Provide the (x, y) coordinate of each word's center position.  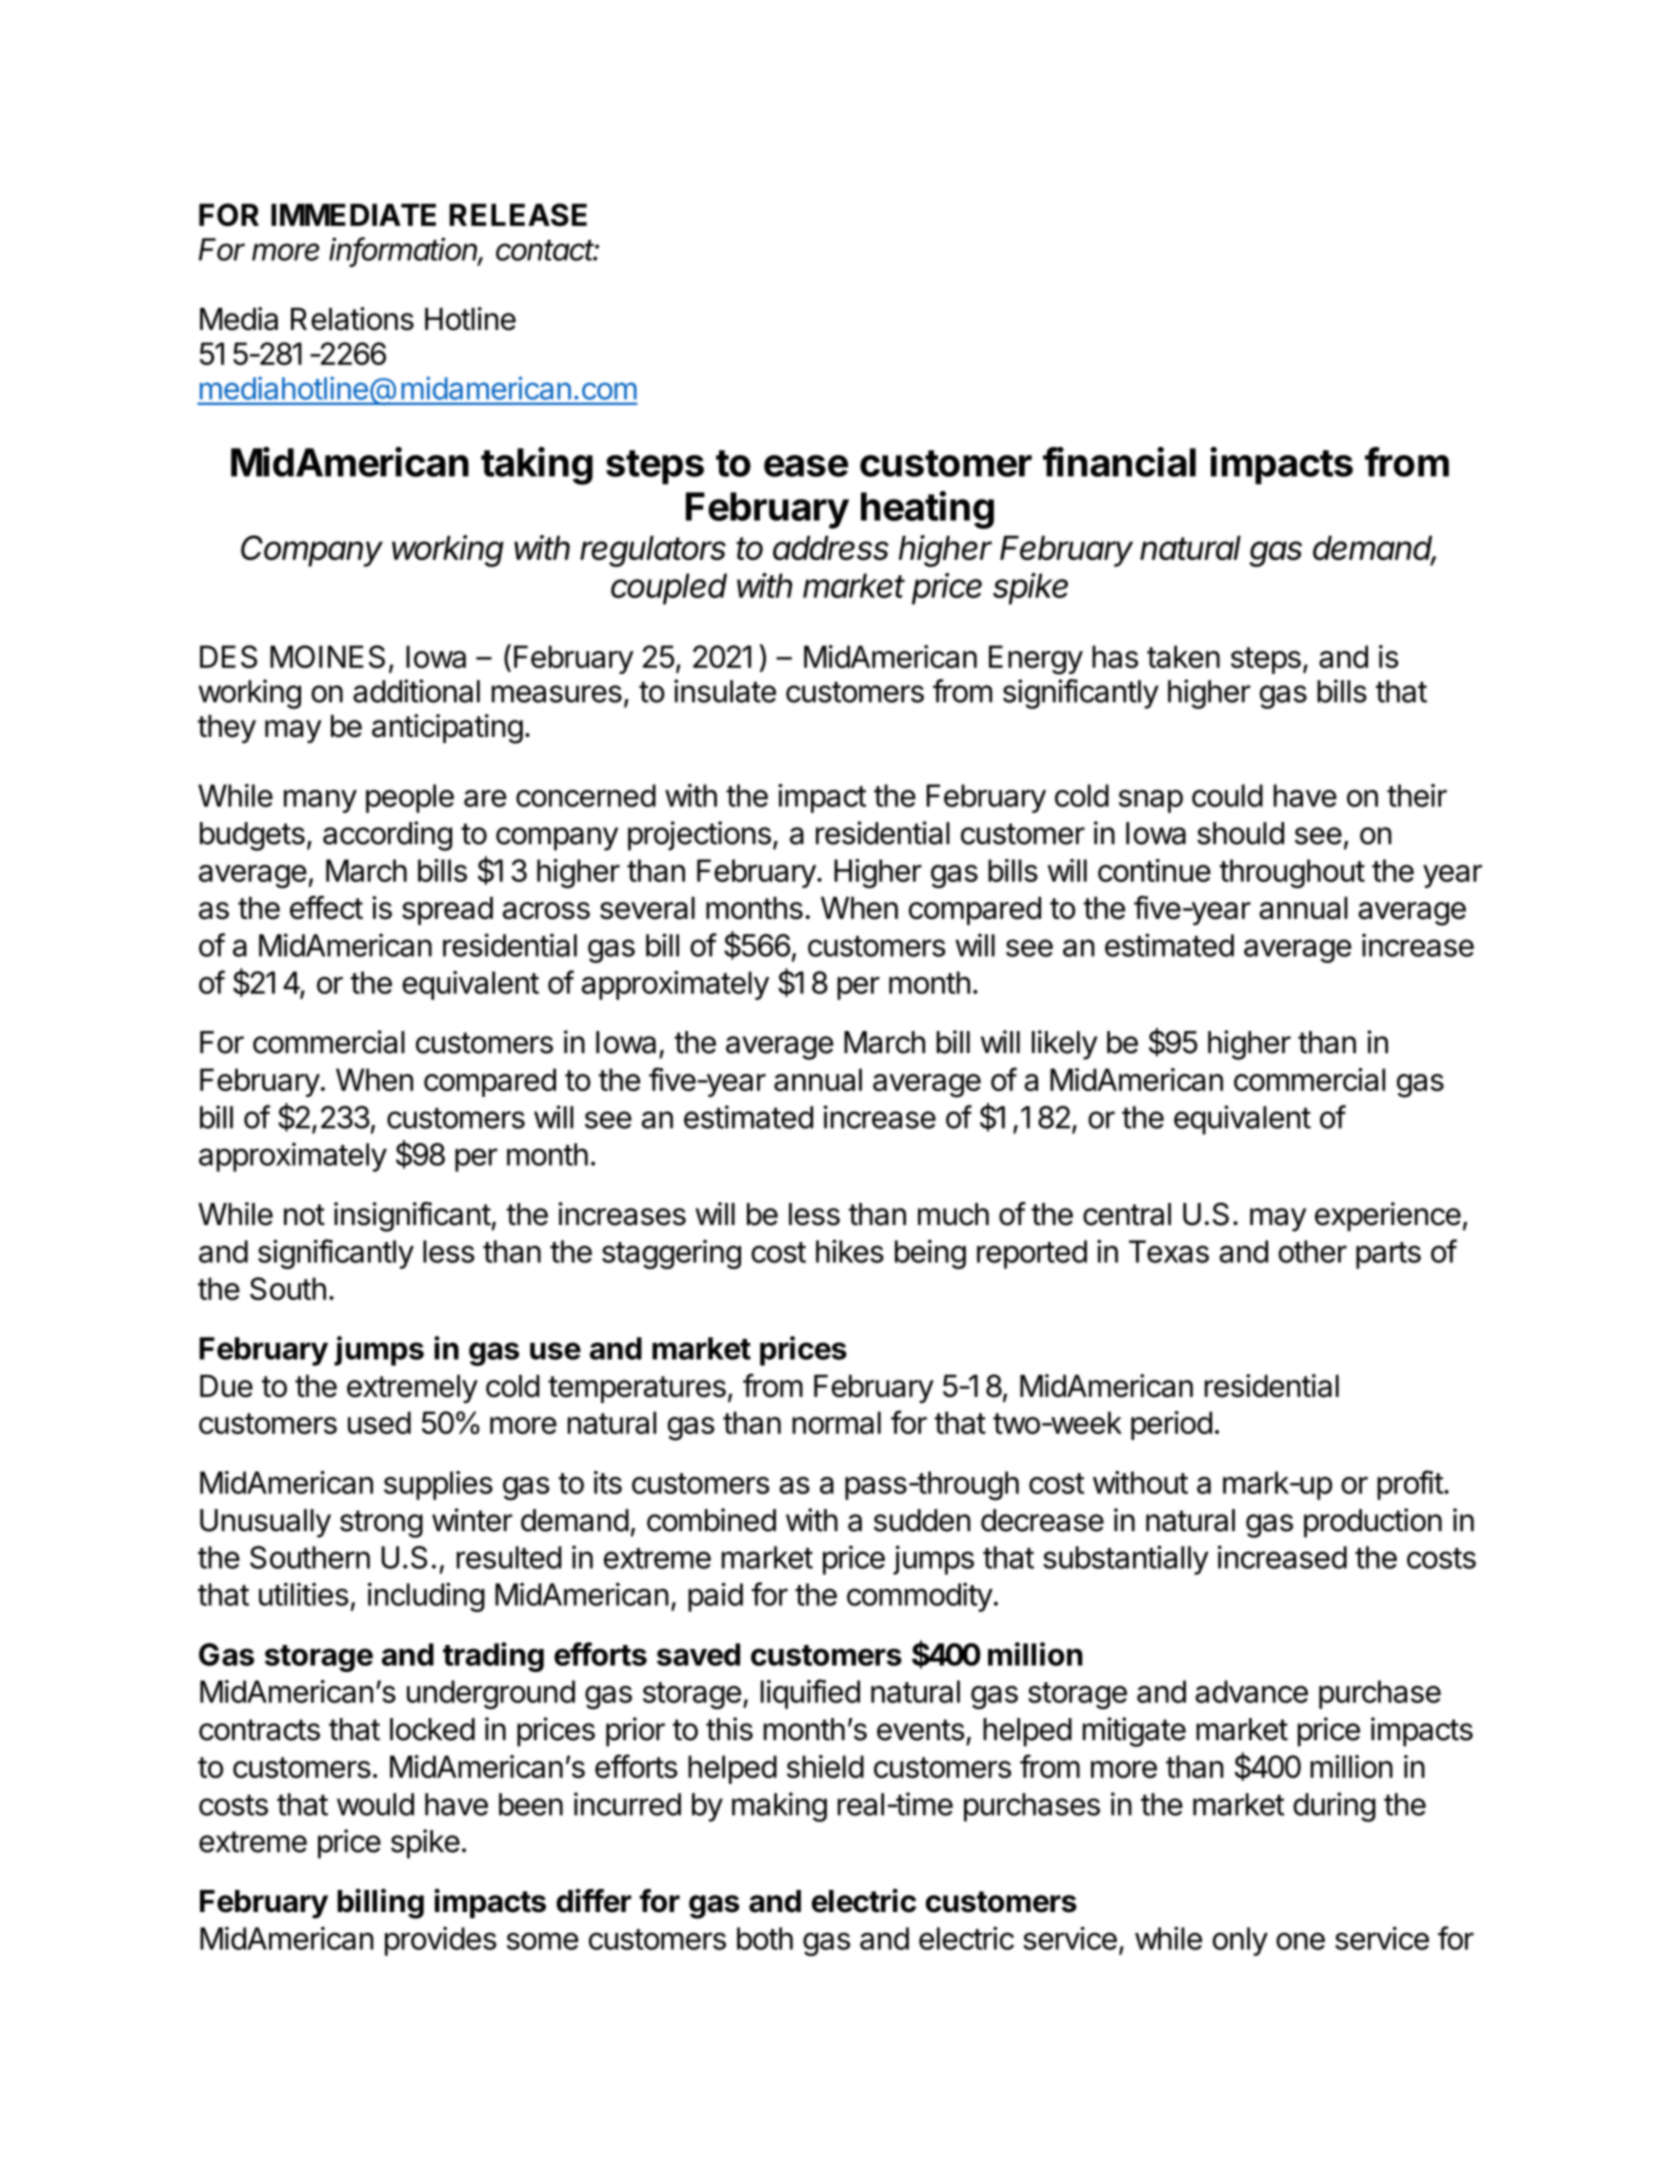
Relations (352, 319)
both (765, 1938)
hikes (850, 1251)
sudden (922, 1520)
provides (441, 1941)
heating (927, 510)
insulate (725, 691)
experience (1388, 1216)
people (410, 798)
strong (381, 1524)
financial (1119, 462)
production (1373, 1523)
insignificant (413, 1217)
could (1227, 795)
